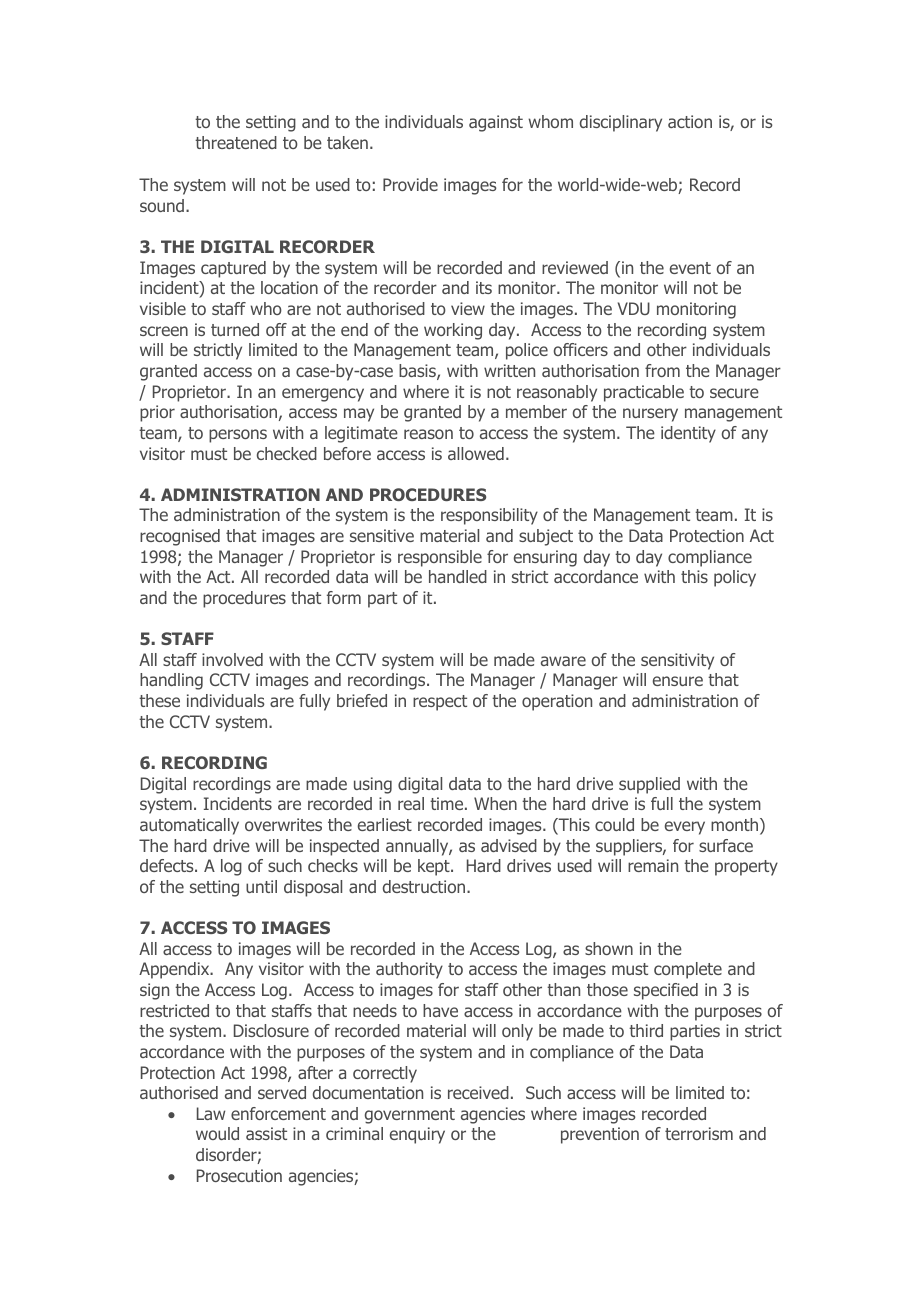 The image size is (924, 1308). I want to click on identity, so click(688, 434).
